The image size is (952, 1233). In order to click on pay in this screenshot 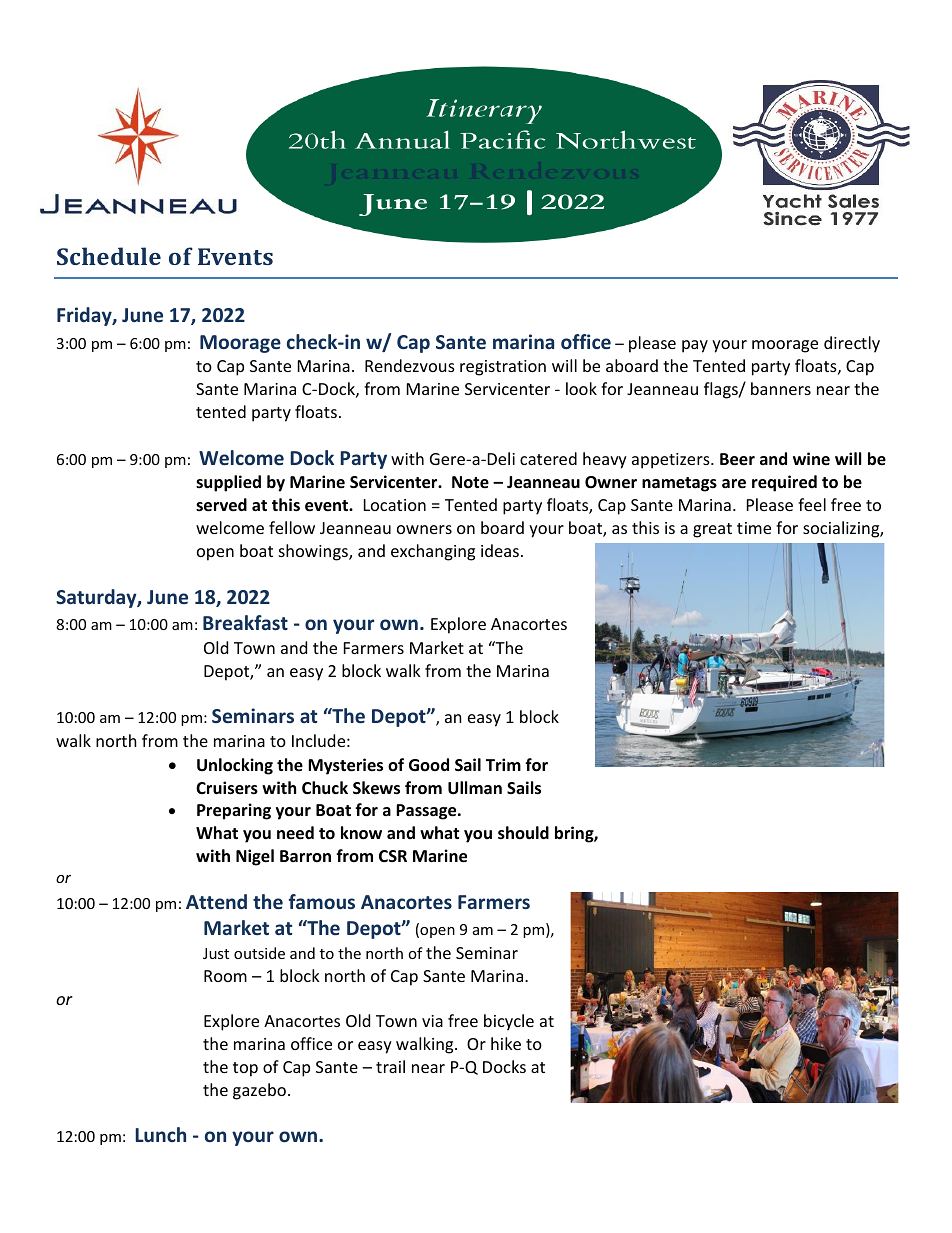, I will do `click(695, 346)`.
